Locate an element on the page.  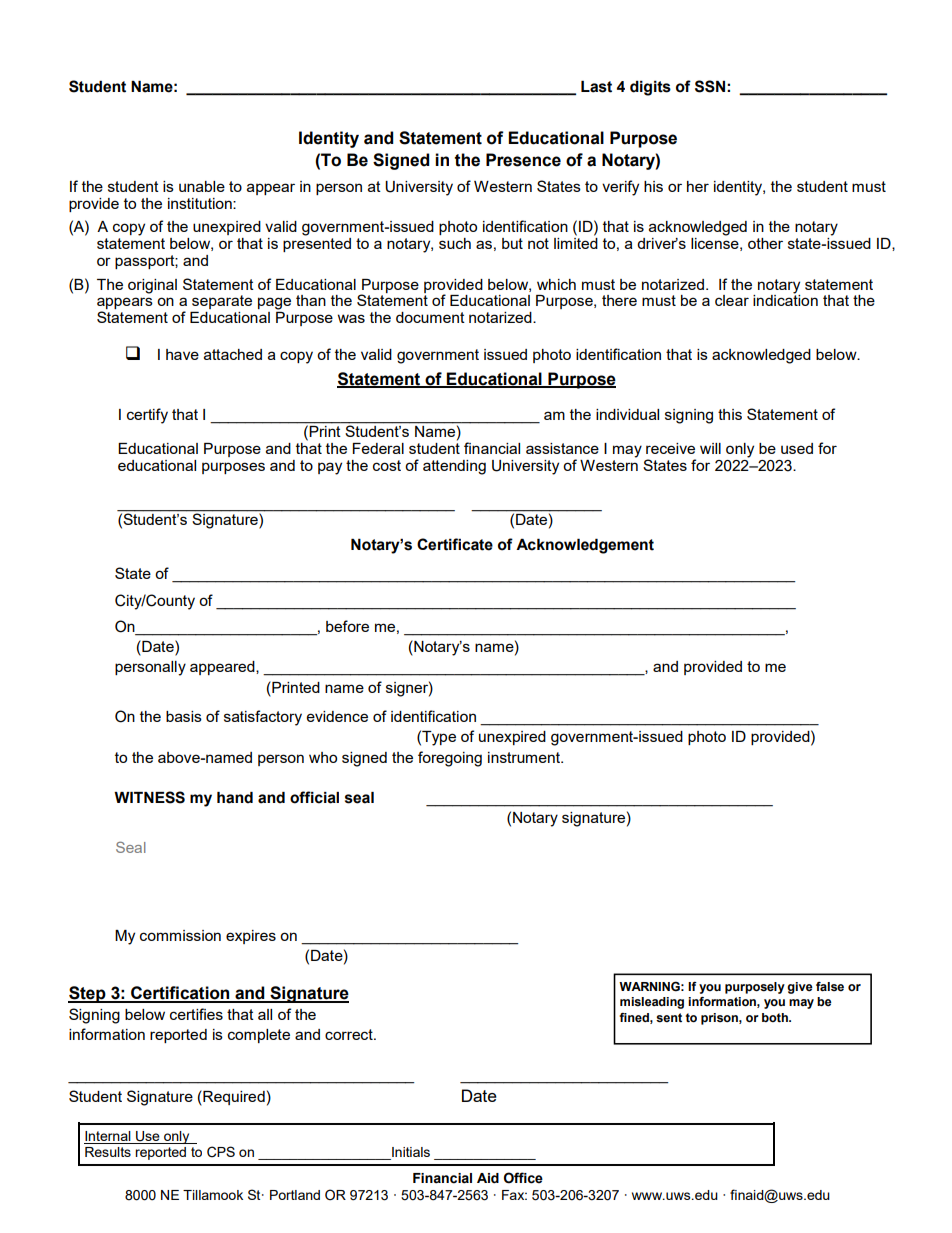
CPS is located at coordinates (221, 1152).
